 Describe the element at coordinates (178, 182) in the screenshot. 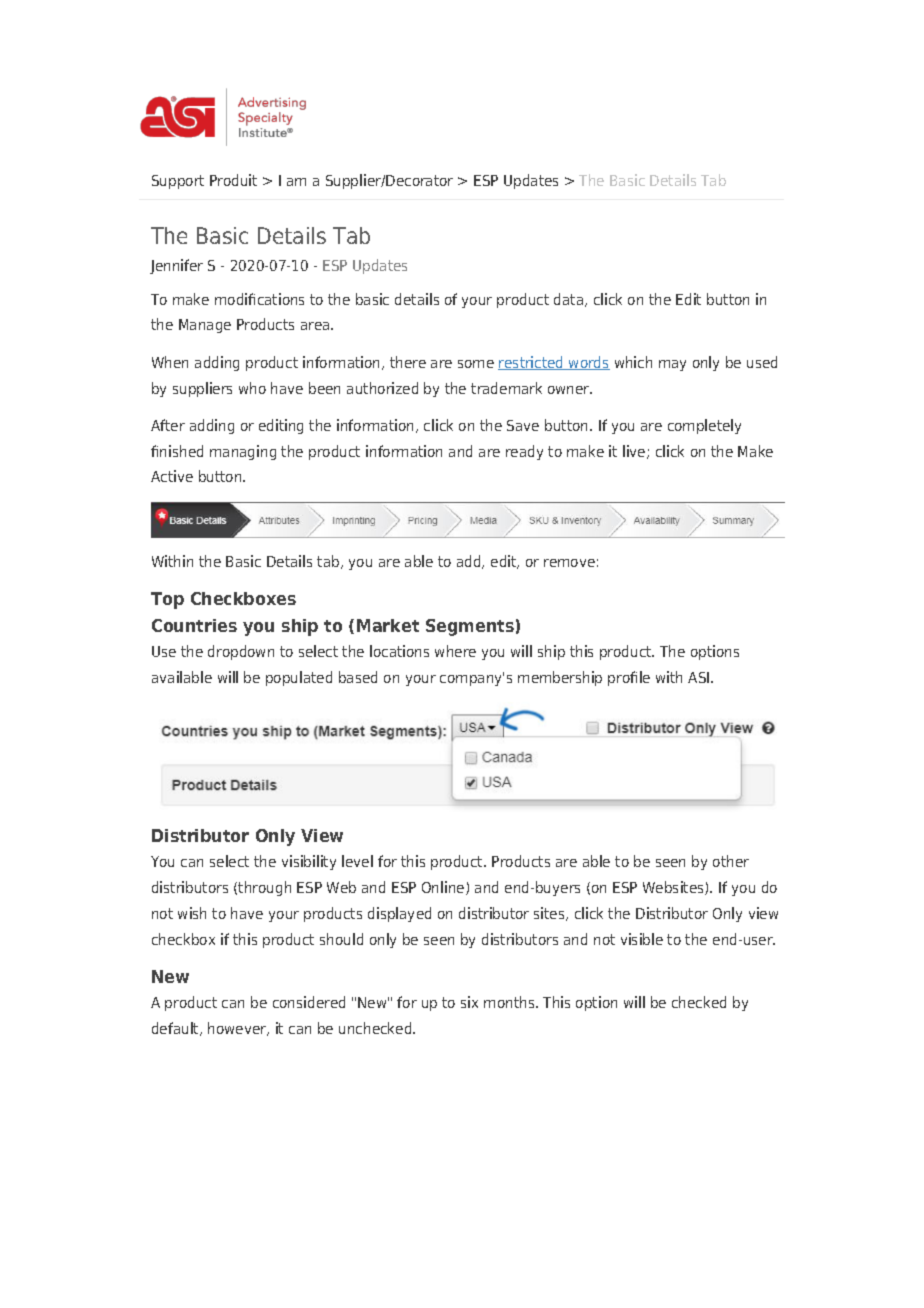

I see `Support` at that location.
